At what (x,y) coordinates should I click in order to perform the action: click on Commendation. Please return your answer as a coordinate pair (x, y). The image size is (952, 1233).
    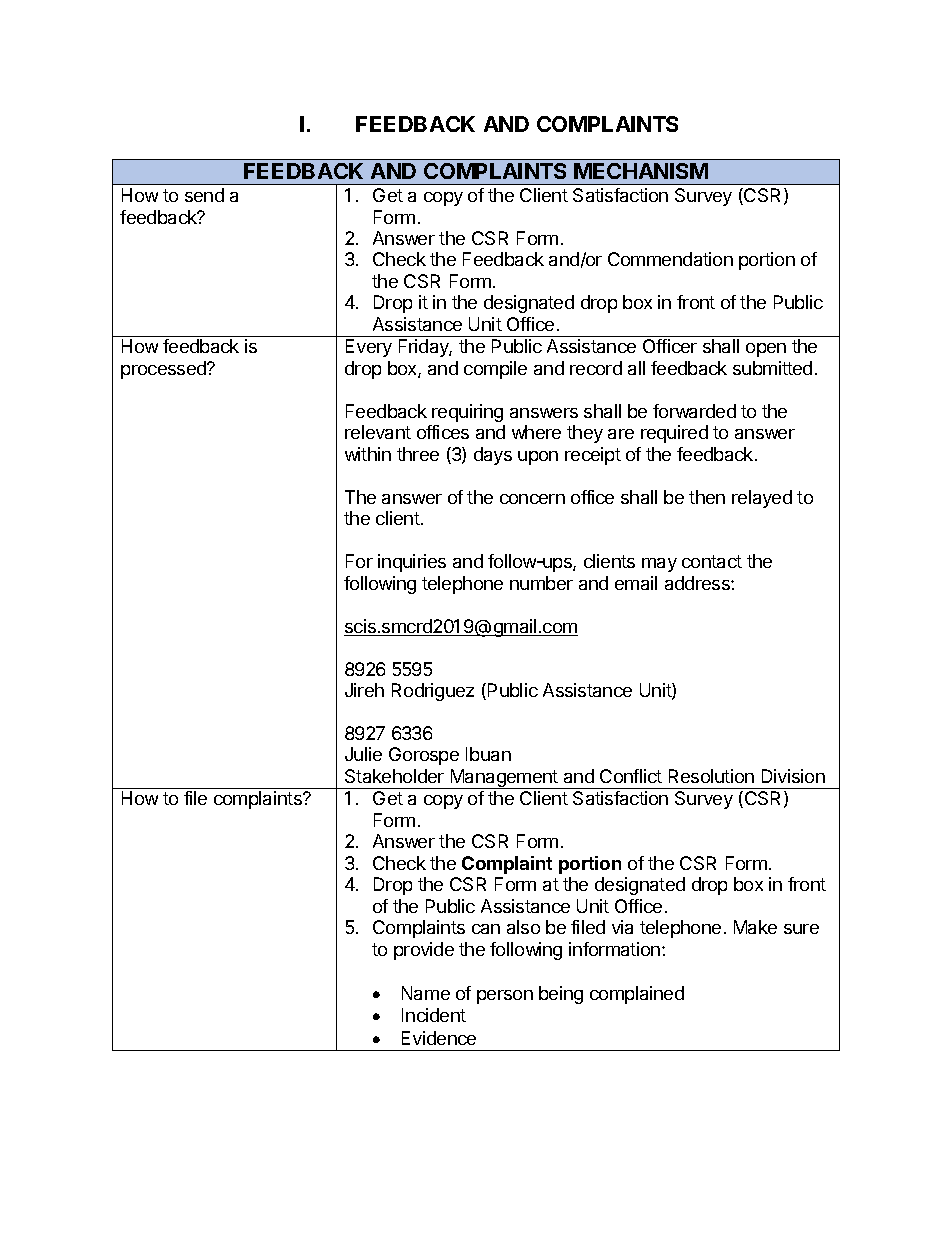
    Looking at the image, I should click on (670, 259).
